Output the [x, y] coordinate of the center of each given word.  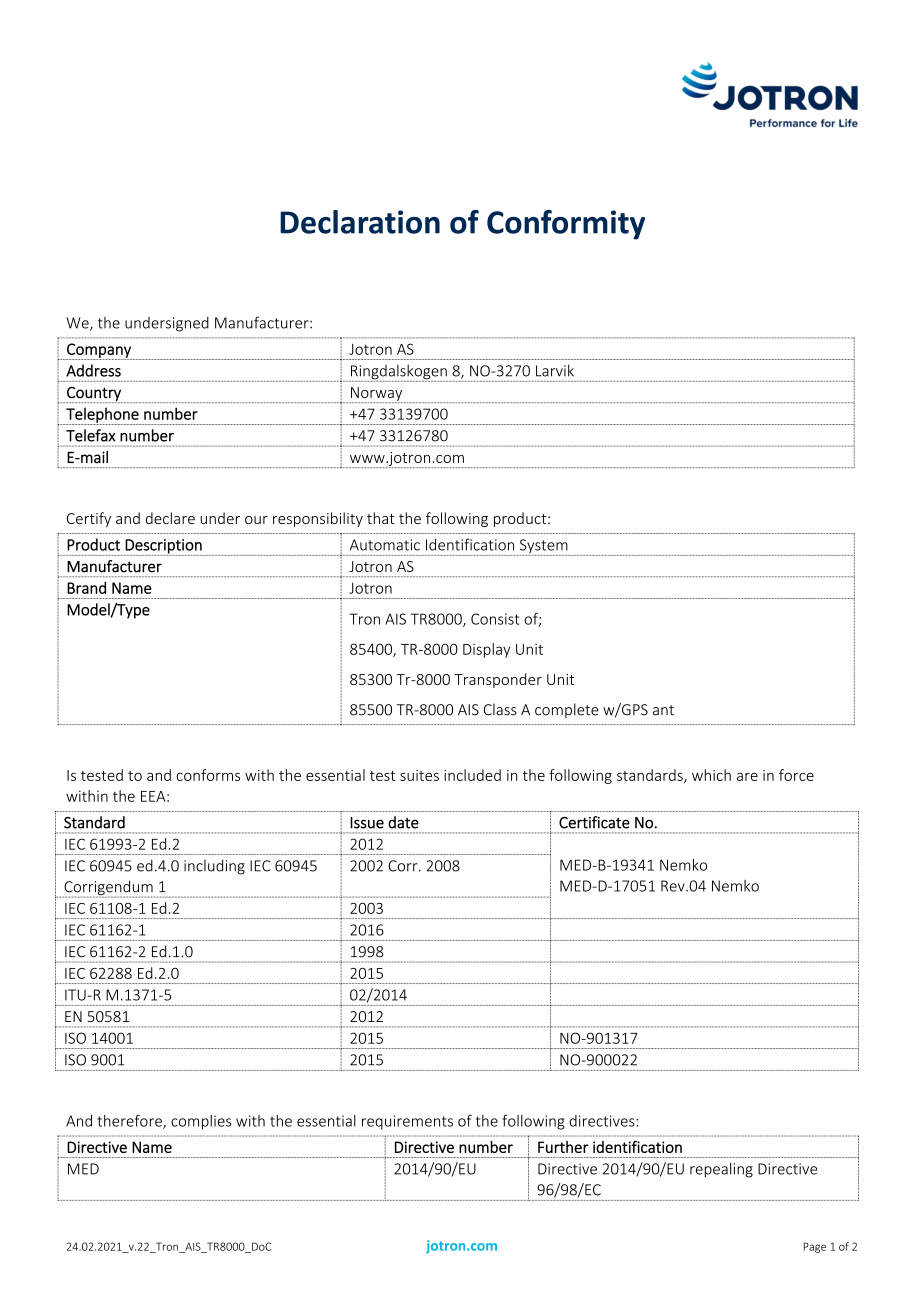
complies [201, 1122]
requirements [407, 1122]
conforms [208, 775]
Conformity [566, 225]
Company [99, 351]
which [711, 775]
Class [500, 709]
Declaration [360, 222]
